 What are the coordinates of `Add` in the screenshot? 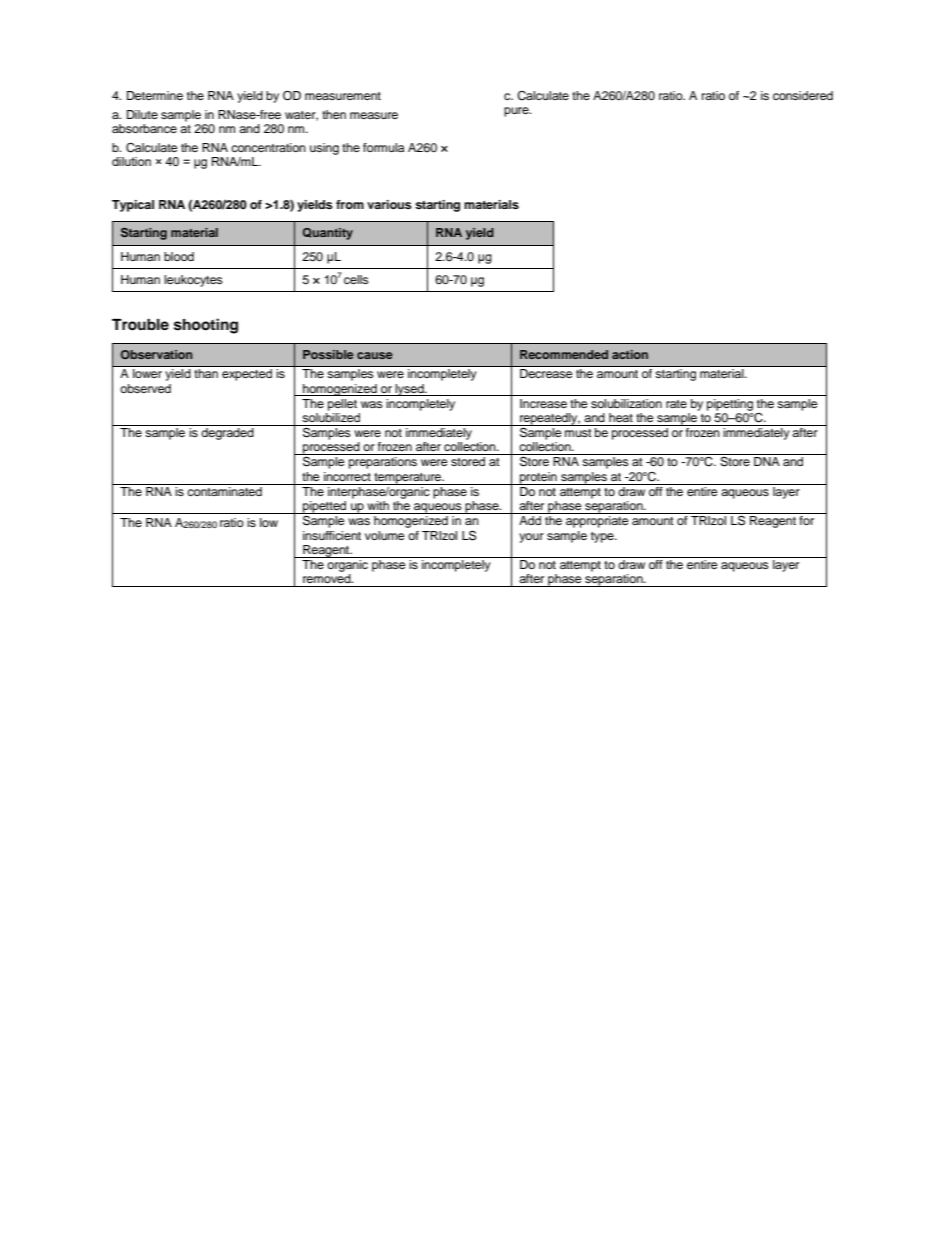 It's located at (530, 520).
